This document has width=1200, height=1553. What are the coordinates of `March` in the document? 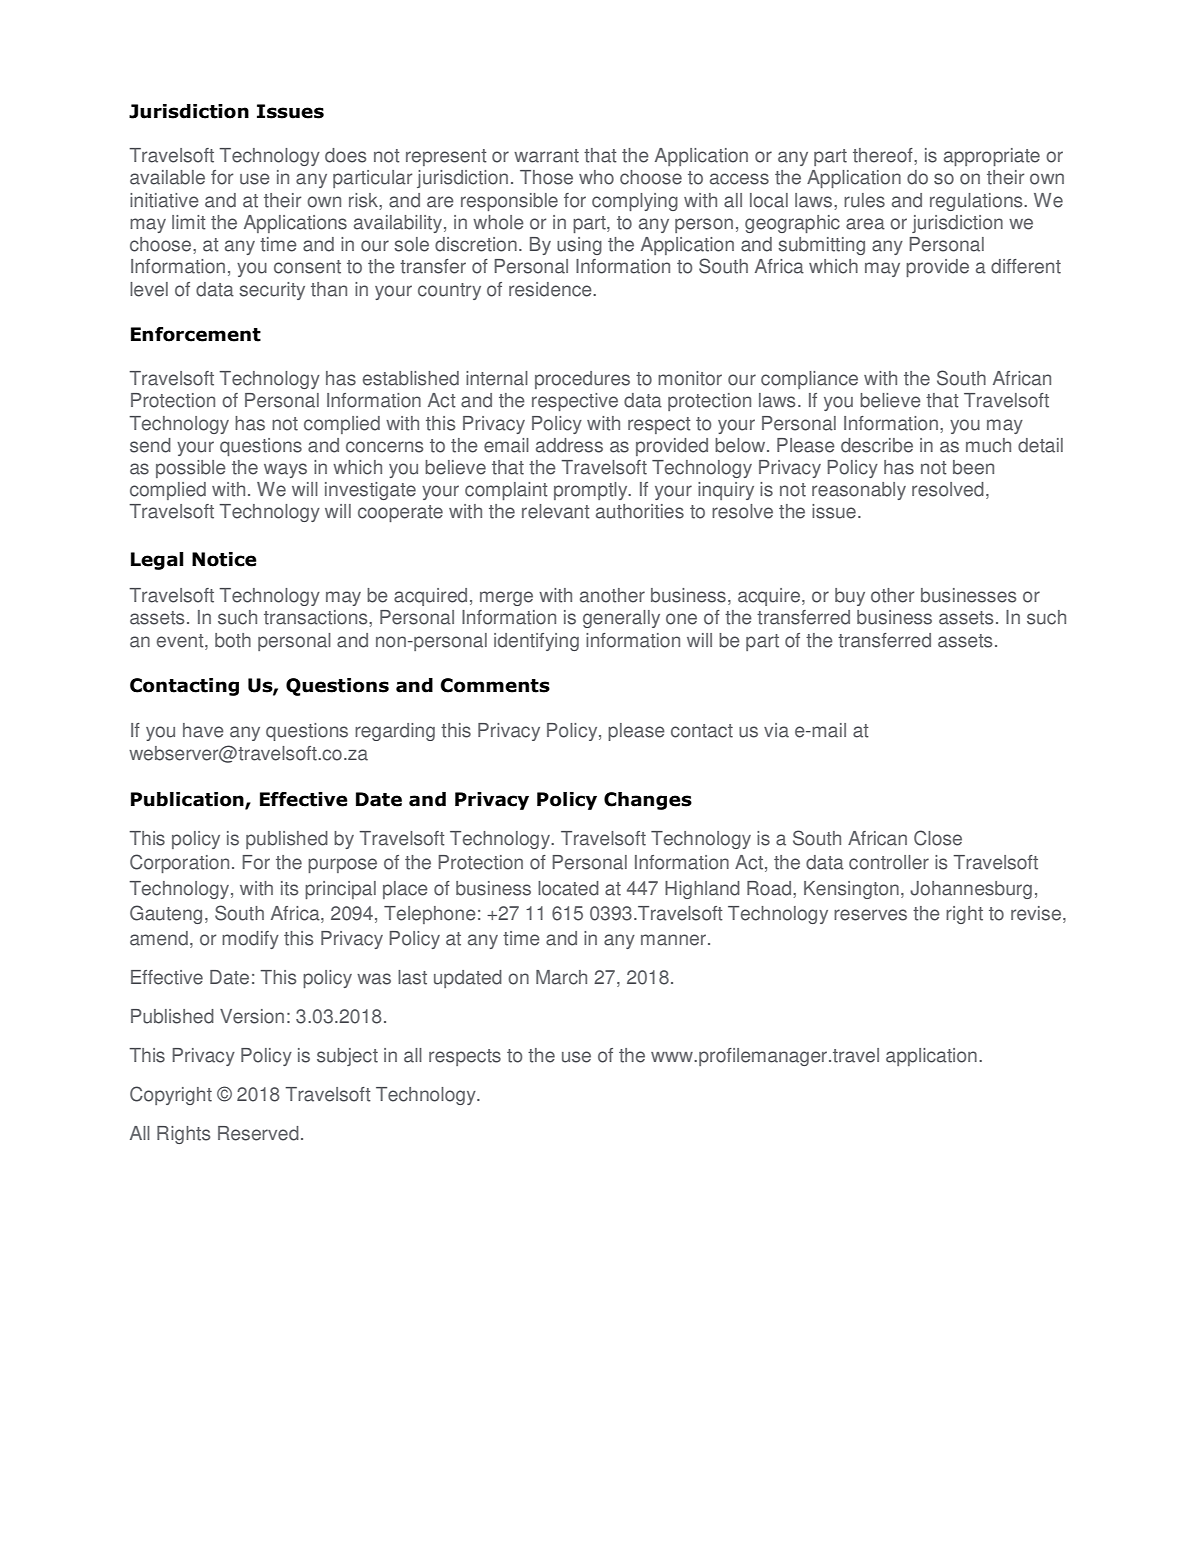 It's located at (561, 977).
